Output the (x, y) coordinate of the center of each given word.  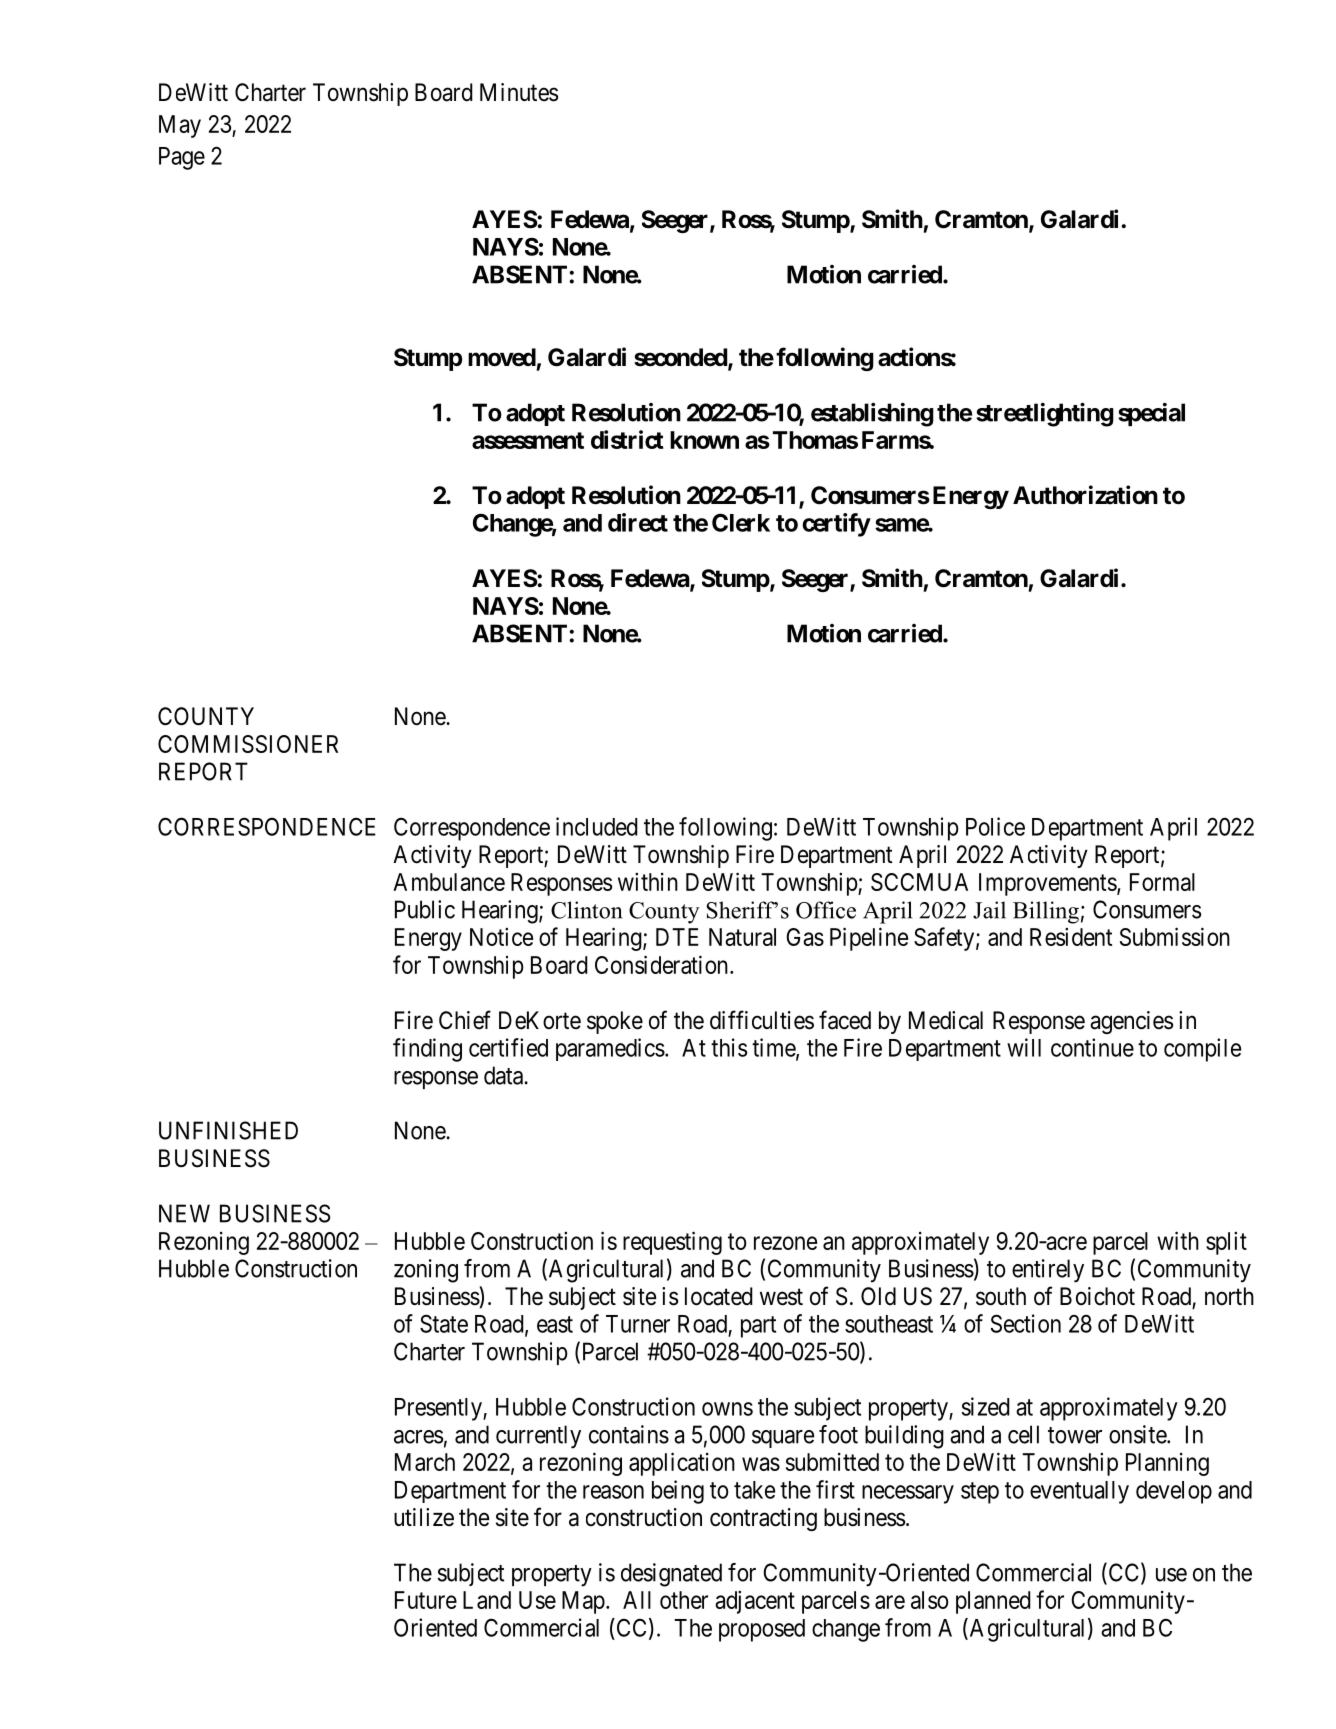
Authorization (1085, 495)
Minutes (519, 92)
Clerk (741, 522)
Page (182, 158)
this (729, 1047)
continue (1092, 1047)
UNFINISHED (228, 1130)
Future (426, 1600)
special (1151, 414)
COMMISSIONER (248, 744)
